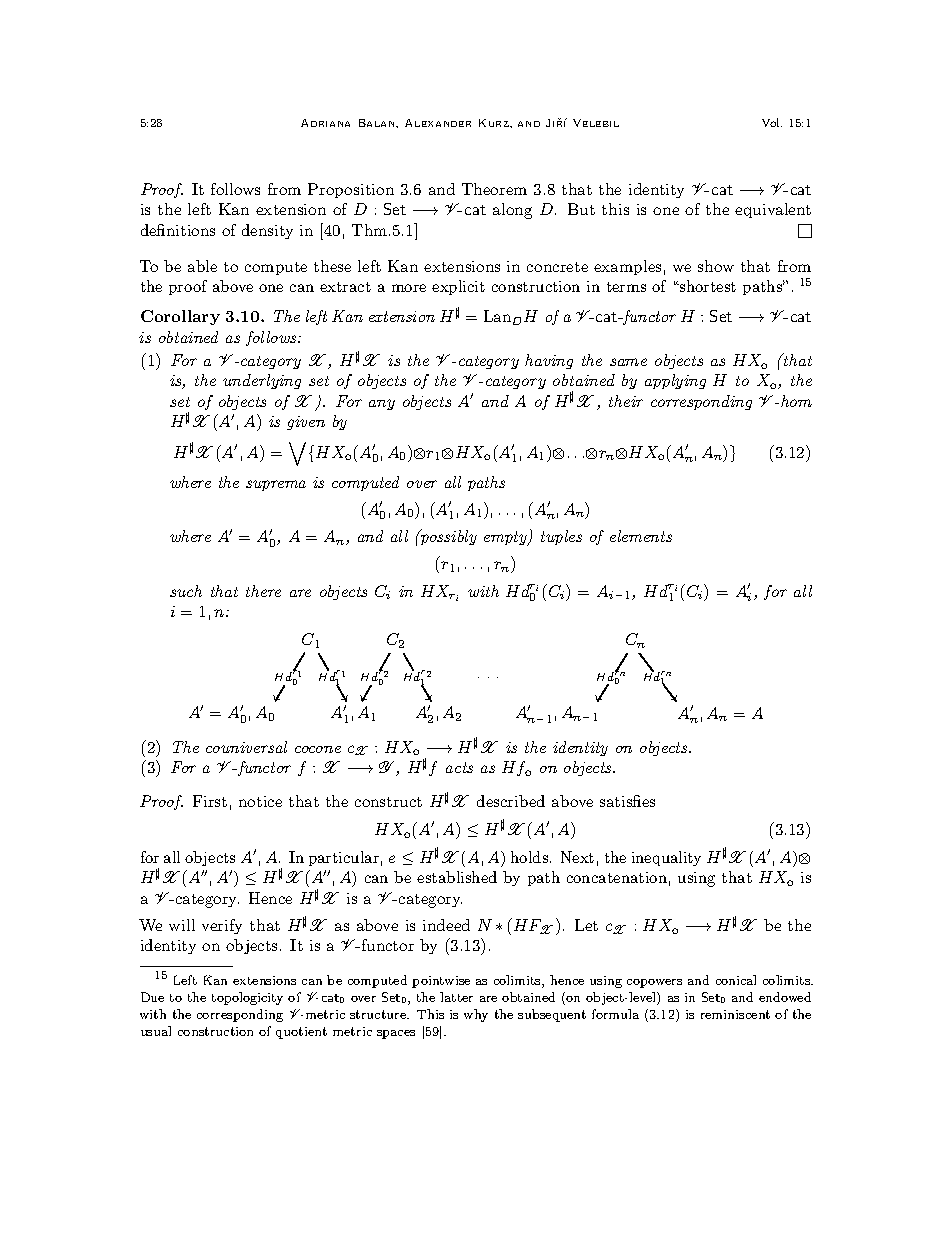 The width and height of the page is (952, 1233). I want to click on there, so click(263, 591).
